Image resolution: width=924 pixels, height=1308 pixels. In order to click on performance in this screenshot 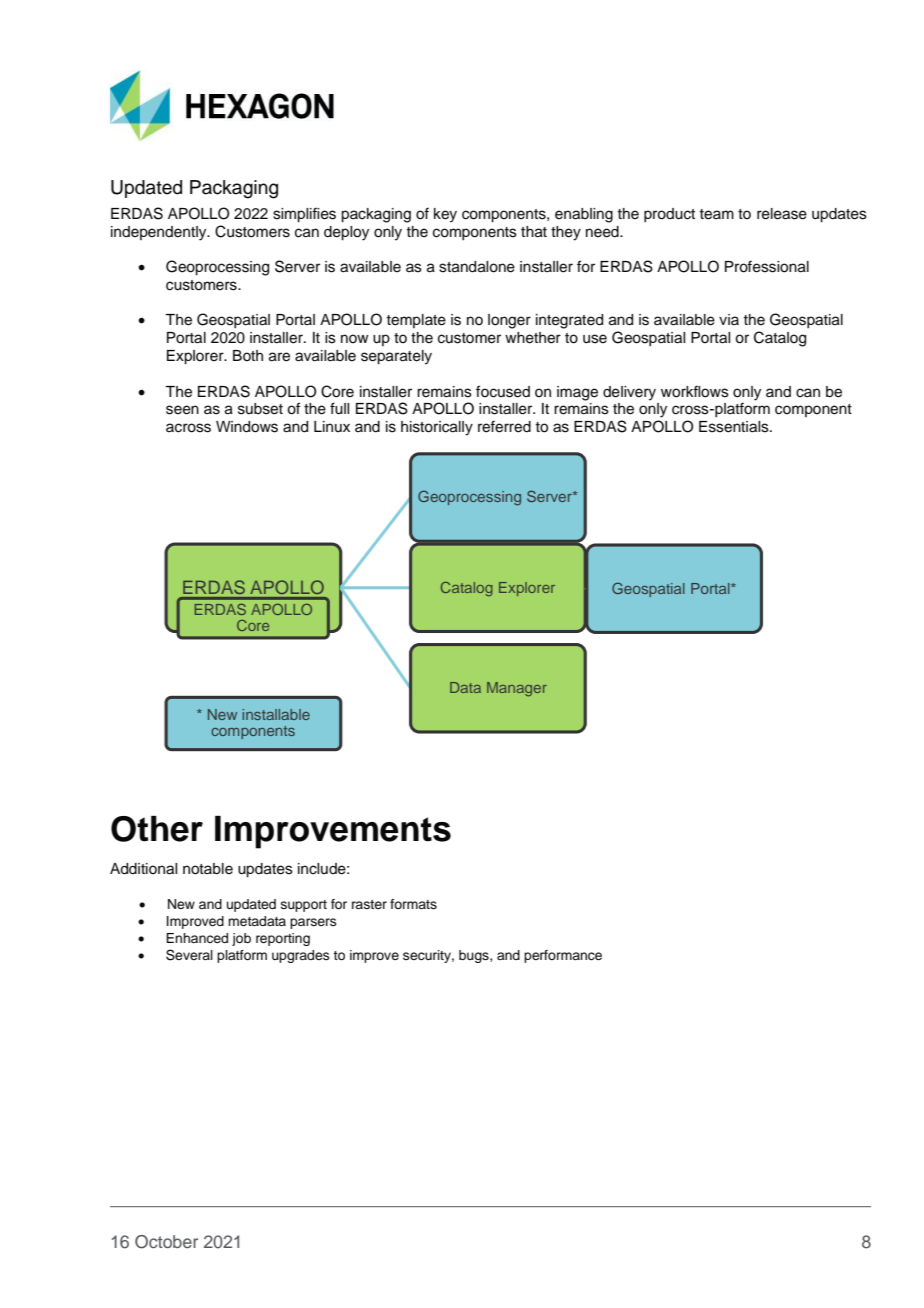, I will do `click(563, 956)`.
